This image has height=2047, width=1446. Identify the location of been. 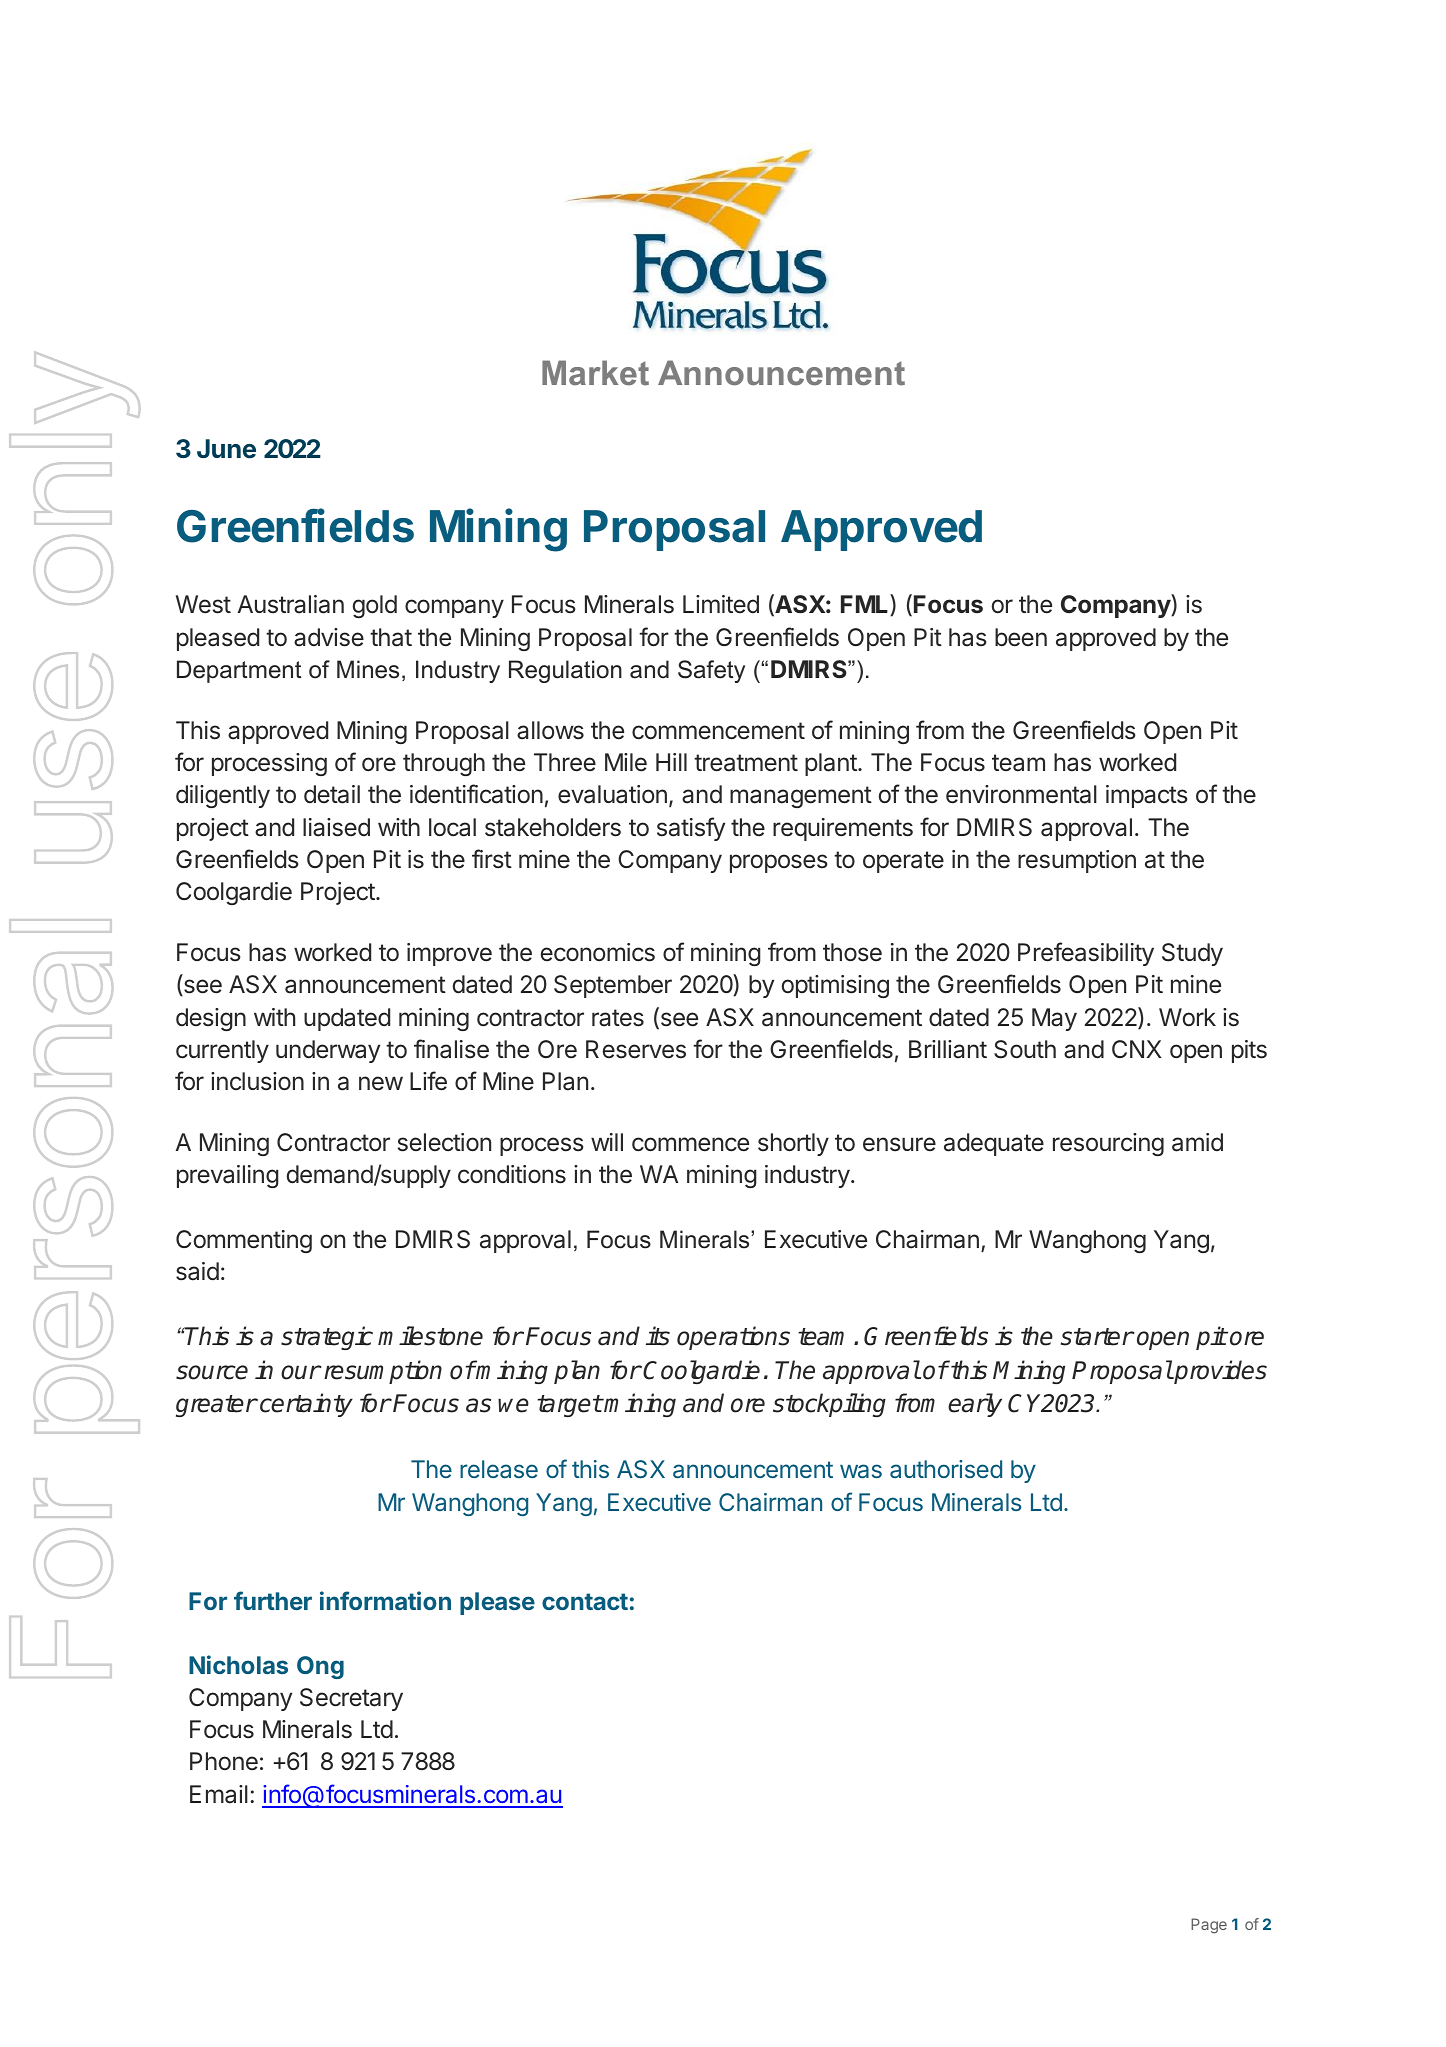
(1021, 637).
